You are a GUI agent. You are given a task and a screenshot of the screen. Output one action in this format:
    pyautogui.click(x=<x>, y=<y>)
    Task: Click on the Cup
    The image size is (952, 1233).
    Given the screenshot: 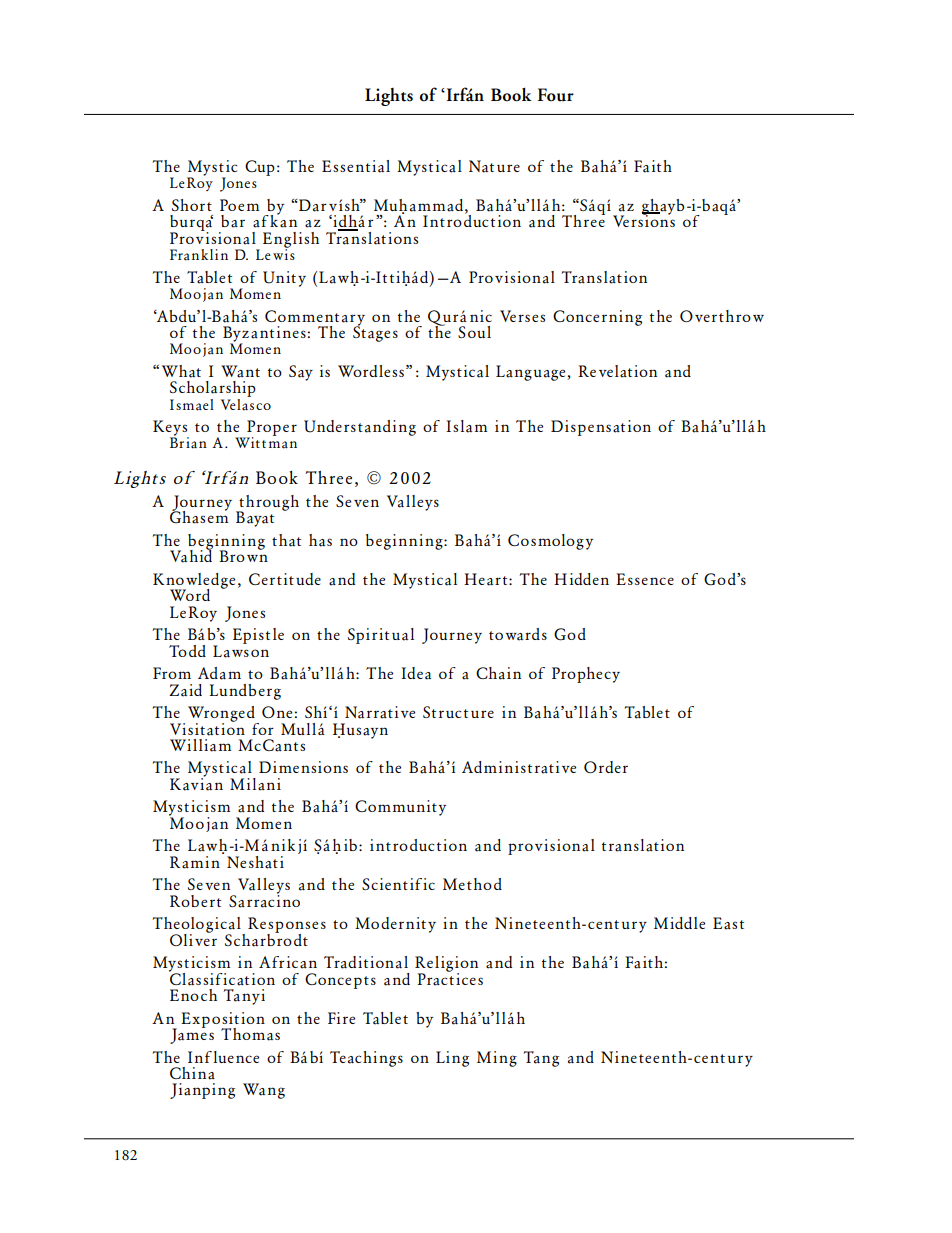 What is the action you would take?
    pyautogui.click(x=260, y=168)
